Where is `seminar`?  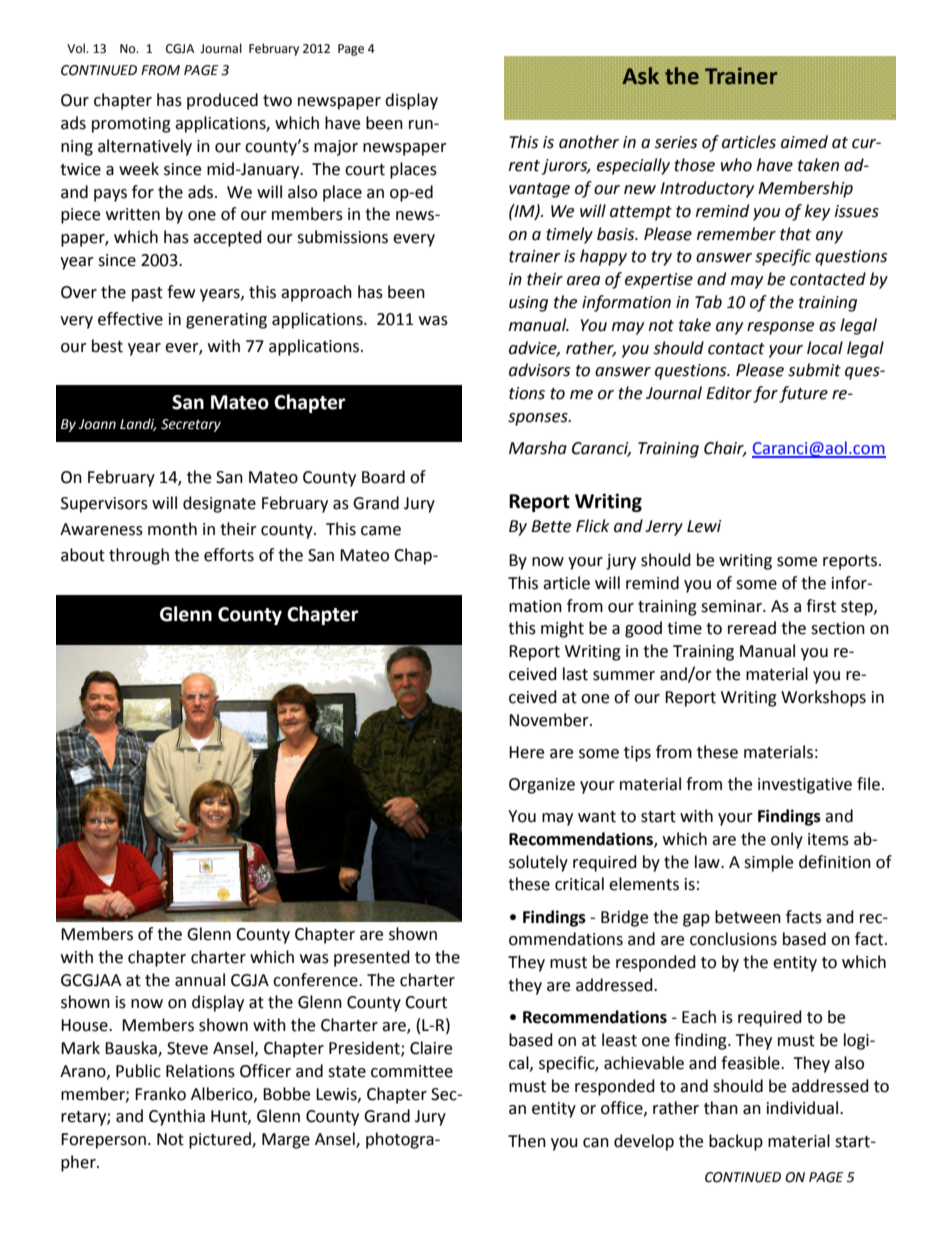 seminar is located at coordinates (732, 606).
